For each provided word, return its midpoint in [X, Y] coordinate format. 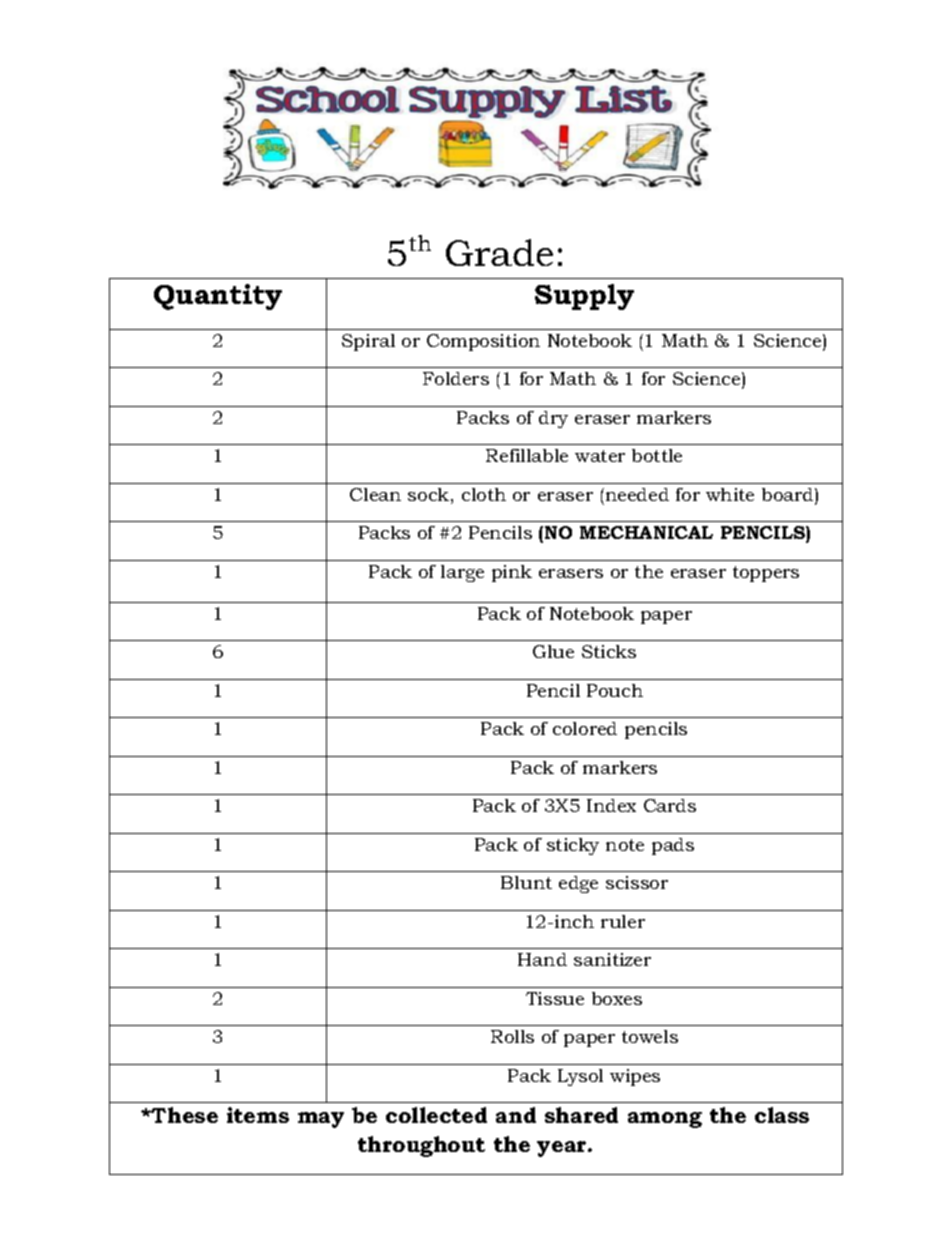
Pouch [615, 690]
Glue [553, 651]
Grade [499, 252]
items [258, 1115]
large [462, 573]
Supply [584, 297]
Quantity [218, 297]
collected [436, 1115]
